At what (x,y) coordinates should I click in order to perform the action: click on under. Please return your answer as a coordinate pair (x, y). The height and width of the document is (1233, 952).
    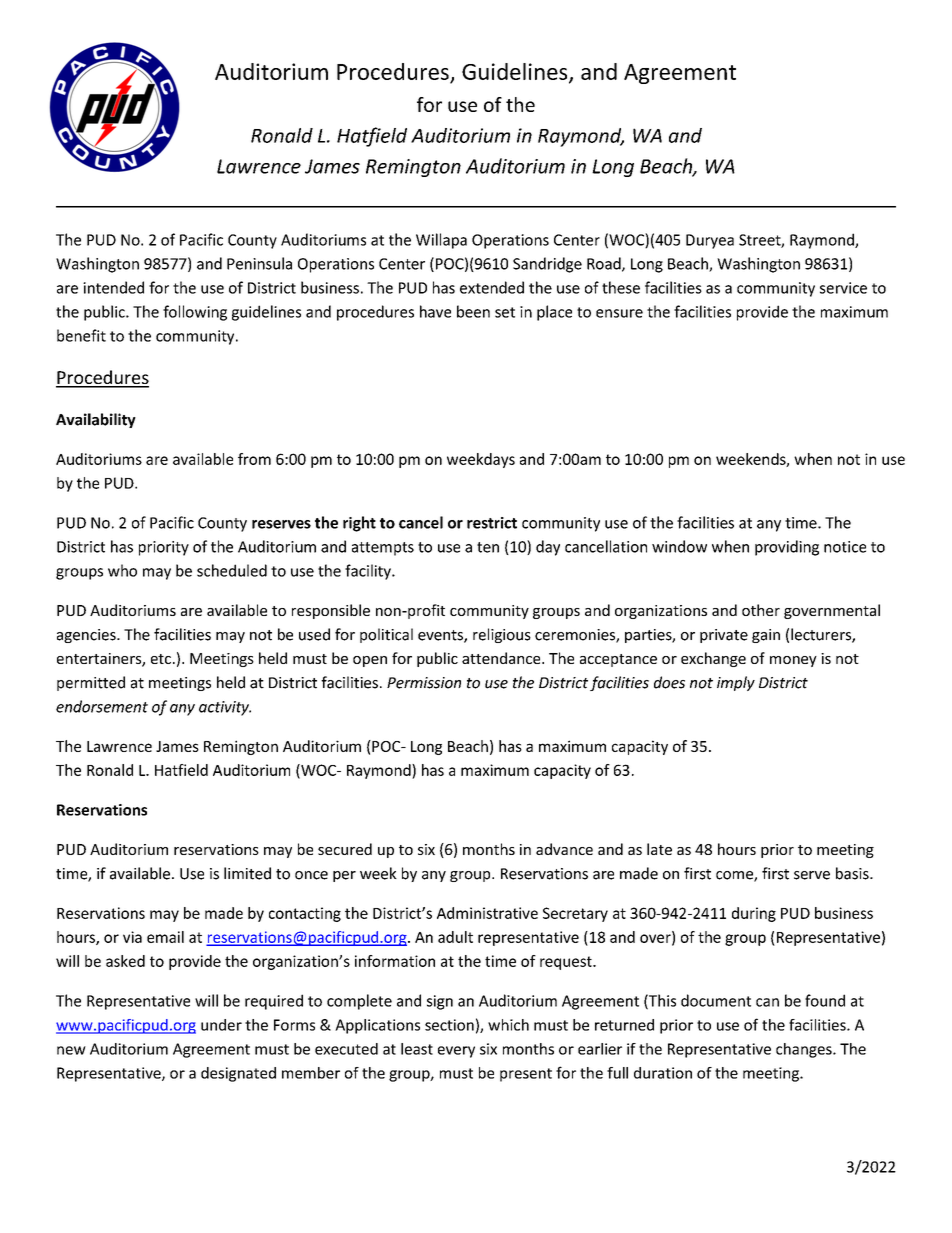
    Looking at the image, I should click on (221, 1025).
